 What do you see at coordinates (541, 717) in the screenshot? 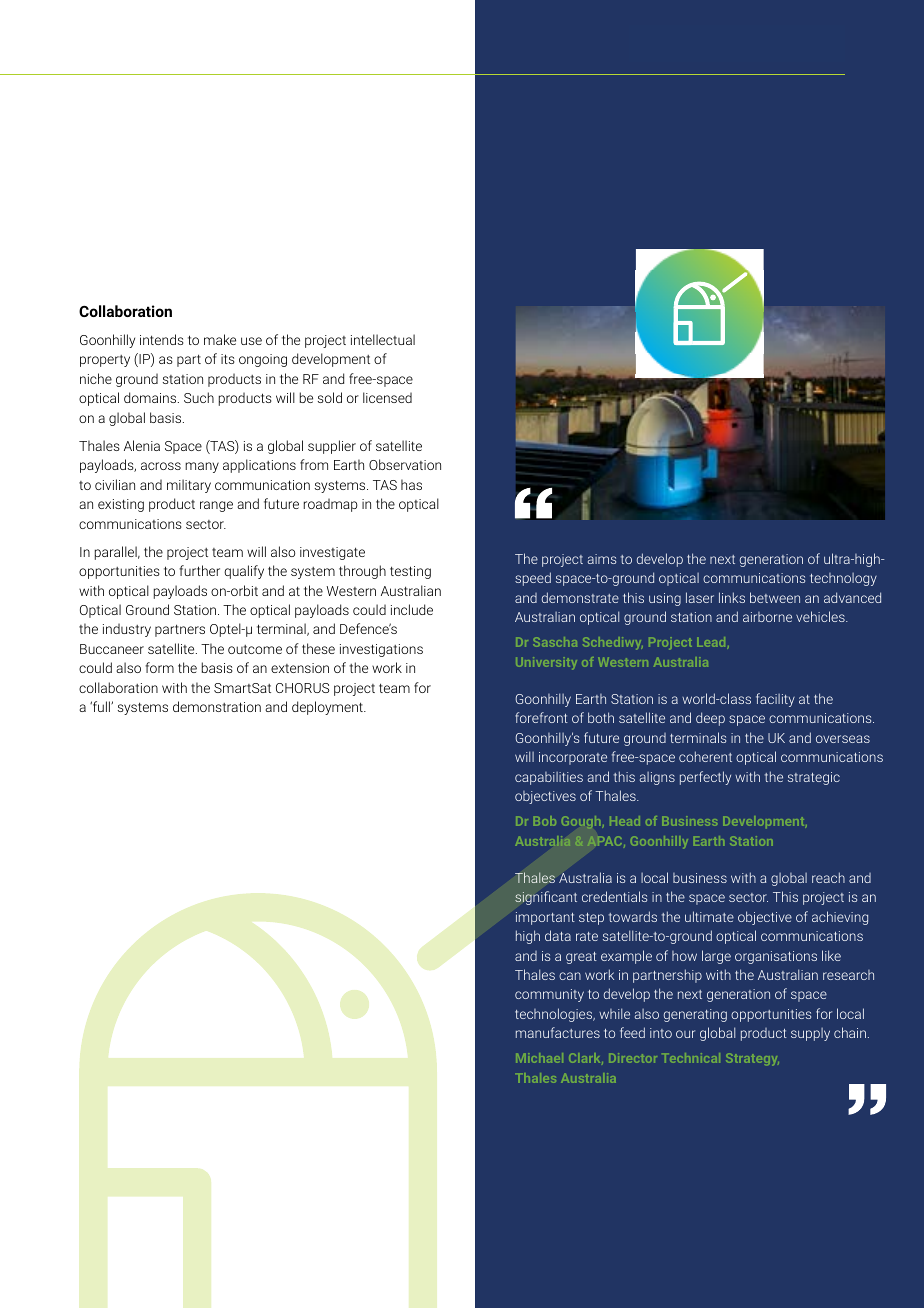
I see `forefront` at bounding box center [541, 717].
